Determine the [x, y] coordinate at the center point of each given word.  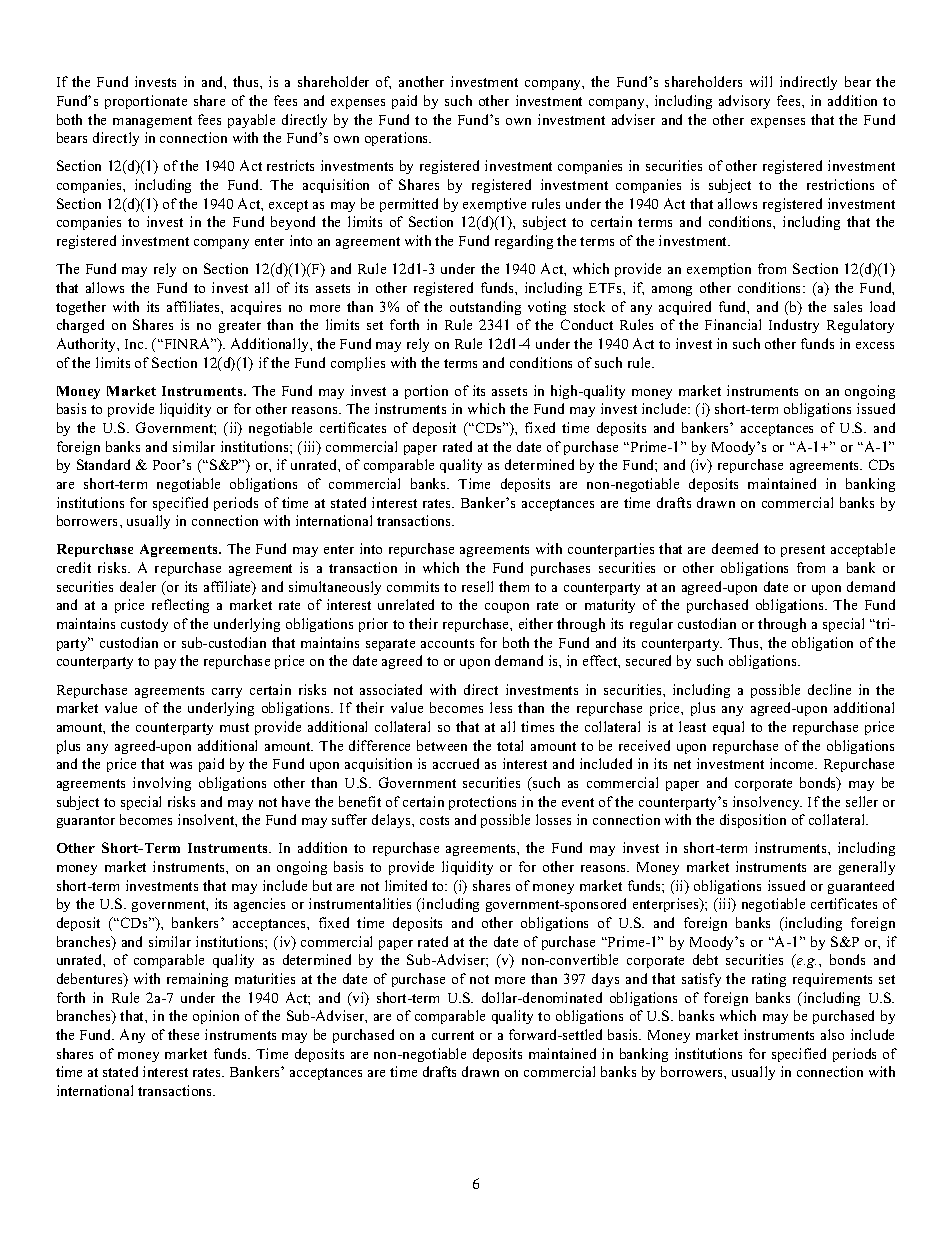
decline [829, 689]
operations [398, 139]
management [152, 122]
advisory [744, 102]
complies [358, 364]
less [501, 707]
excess [875, 345]
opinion [216, 1017]
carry [227, 693]
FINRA [187, 343]
